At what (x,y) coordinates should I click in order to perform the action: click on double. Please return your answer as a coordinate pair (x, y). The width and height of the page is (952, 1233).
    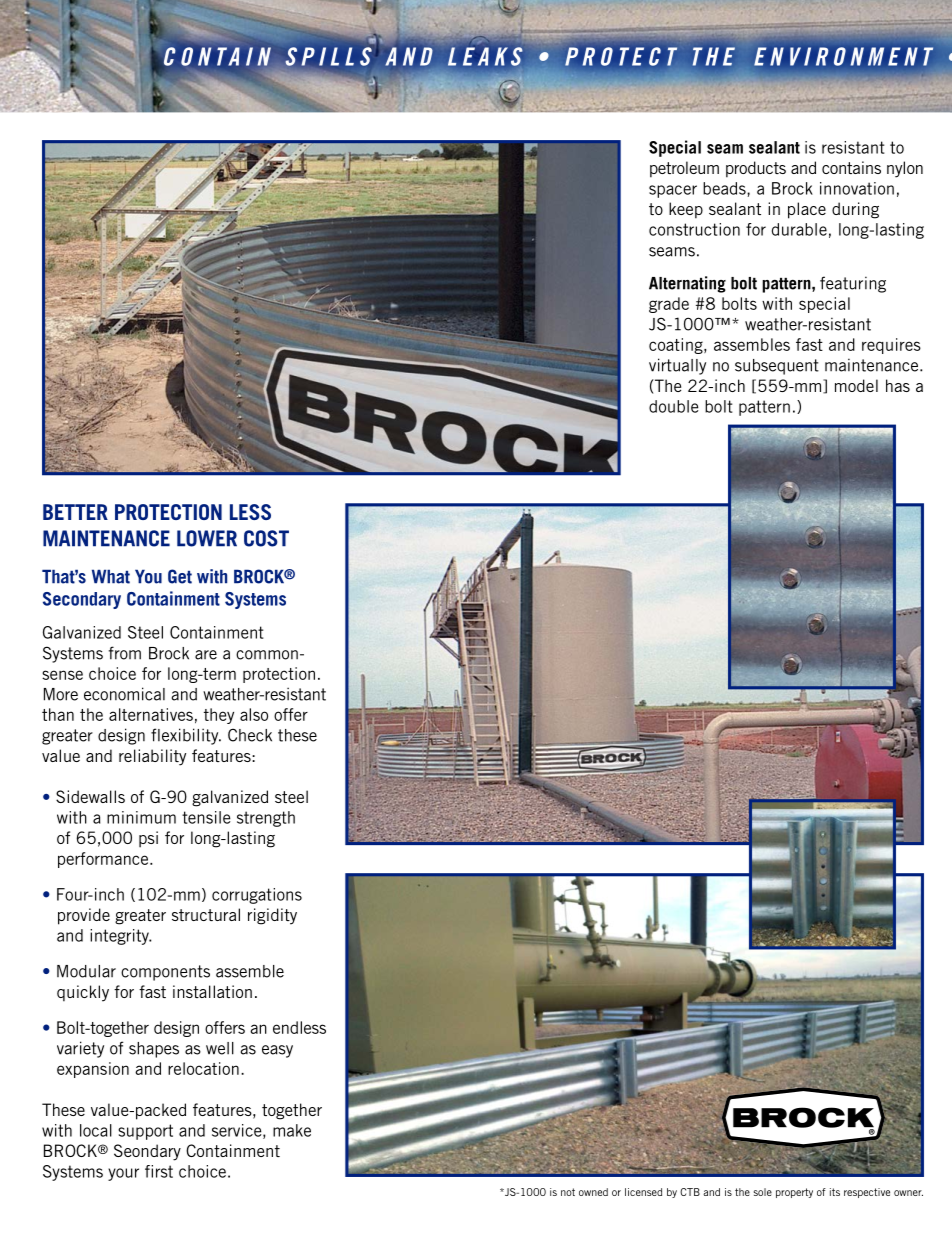
    Looking at the image, I should click on (673, 406).
